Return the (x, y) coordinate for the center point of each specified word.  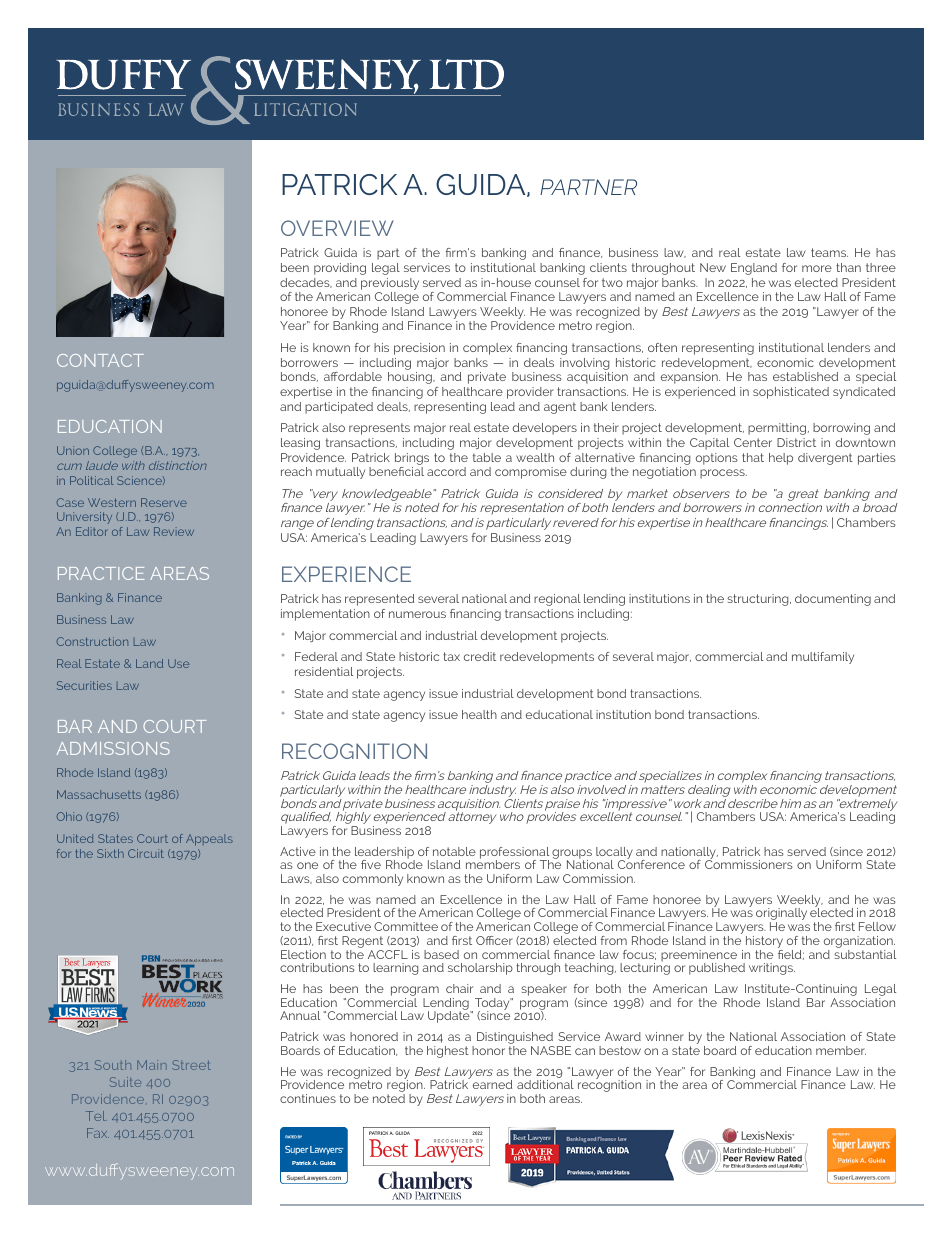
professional (514, 854)
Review (174, 531)
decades (306, 283)
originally (781, 915)
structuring (759, 600)
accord (446, 471)
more (817, 268)
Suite (125, 1082)
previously (390, 284)
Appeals (209, 840)
